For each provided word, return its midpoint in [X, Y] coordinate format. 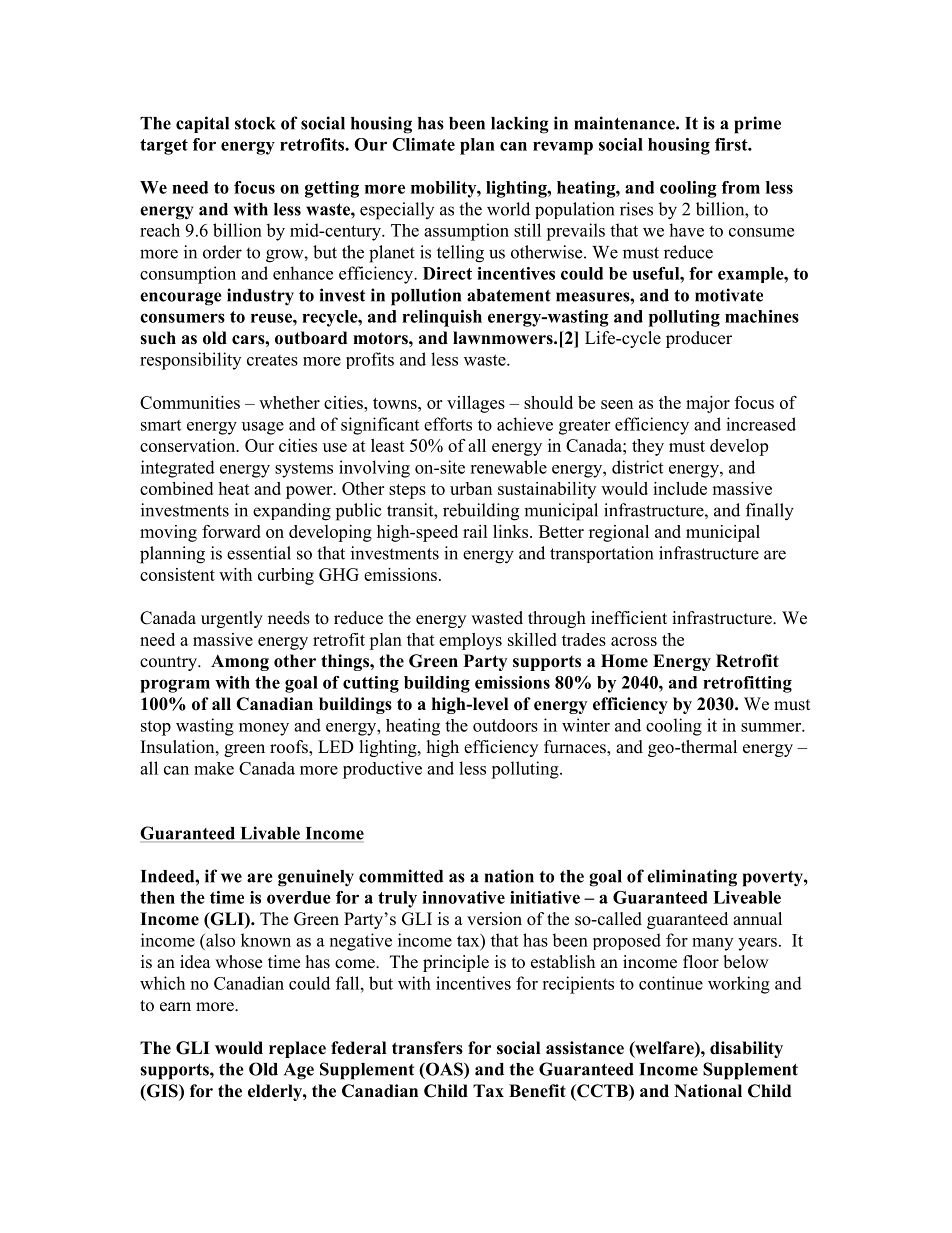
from [741, 187]
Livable [270, 834]
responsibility [190, 361]
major [708, 404]
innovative [463, 897]
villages [476, 404]
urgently [232, 619]
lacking [520, 125]
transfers [427, 1048]
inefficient [629, 618]
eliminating [692, 878]
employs [470, 641]
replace [297, 1049]
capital [202, 124]
